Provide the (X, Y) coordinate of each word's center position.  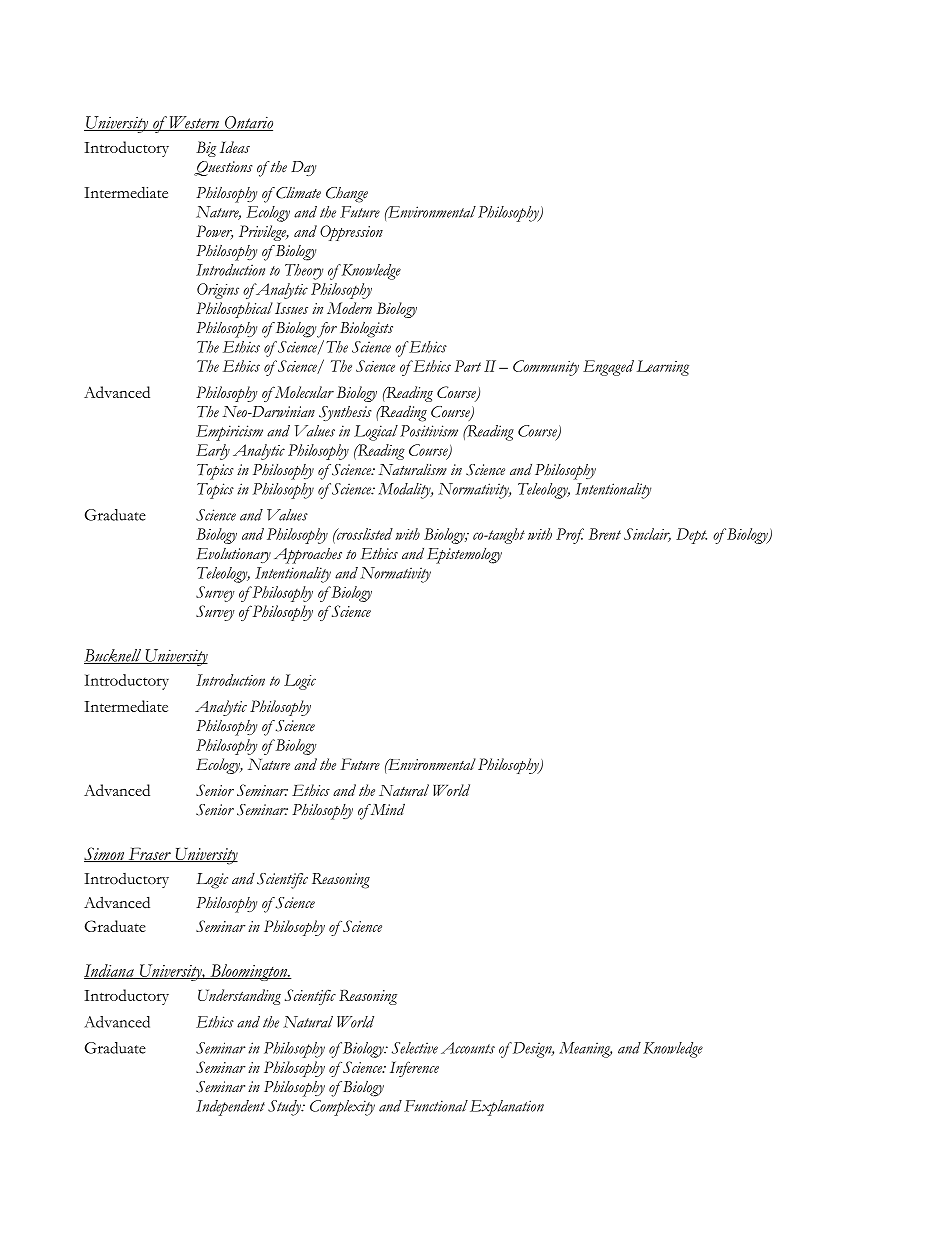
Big (206, 149)
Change (347, 195)
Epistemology (465, 556)
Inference (414, 1069)
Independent (230, 1108)
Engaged (608, 368)
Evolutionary (234, 555)
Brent (605, 534)
